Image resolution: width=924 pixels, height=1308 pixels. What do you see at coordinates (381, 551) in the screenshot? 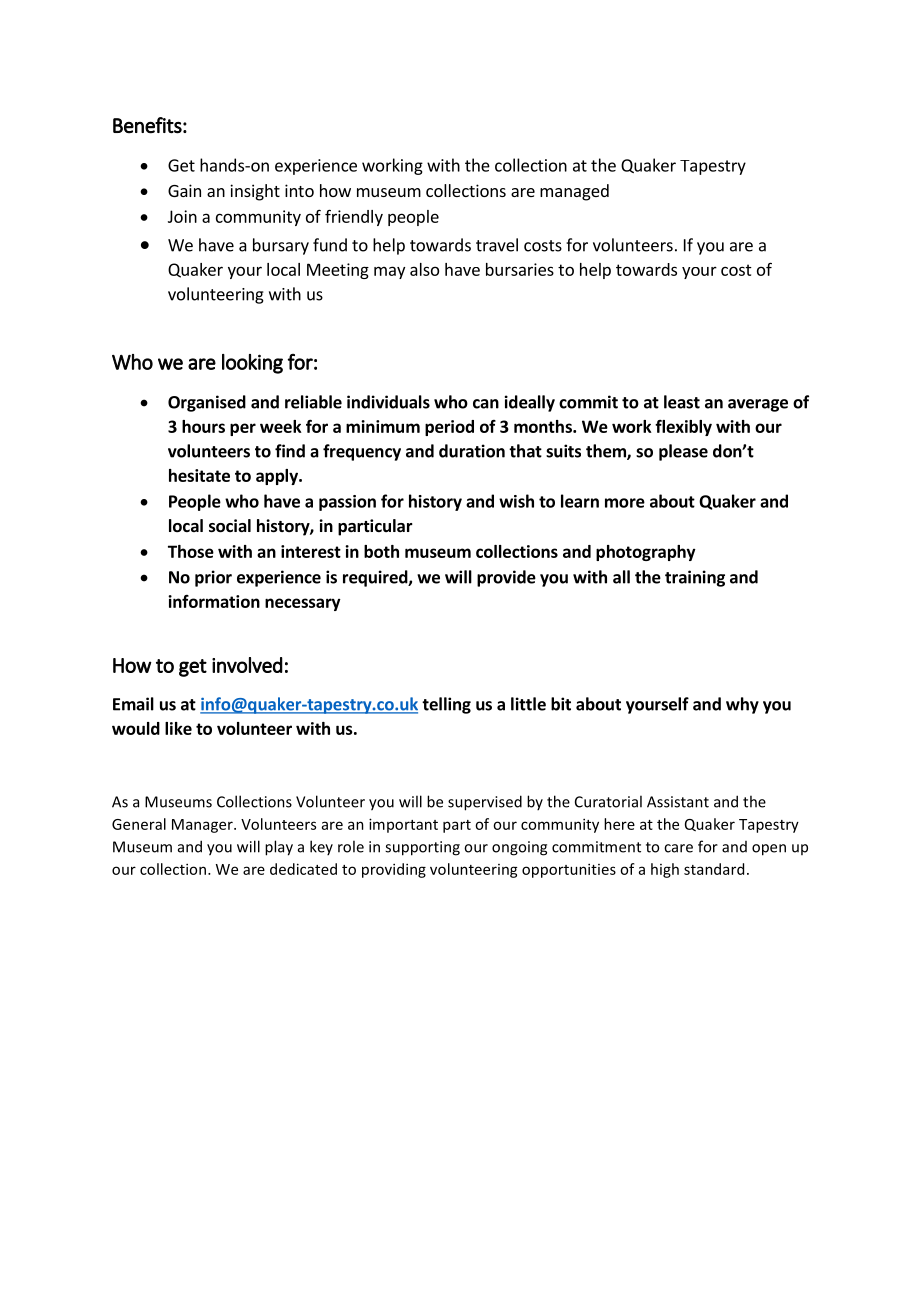
I see `both` at bounding box center [381, 551].
